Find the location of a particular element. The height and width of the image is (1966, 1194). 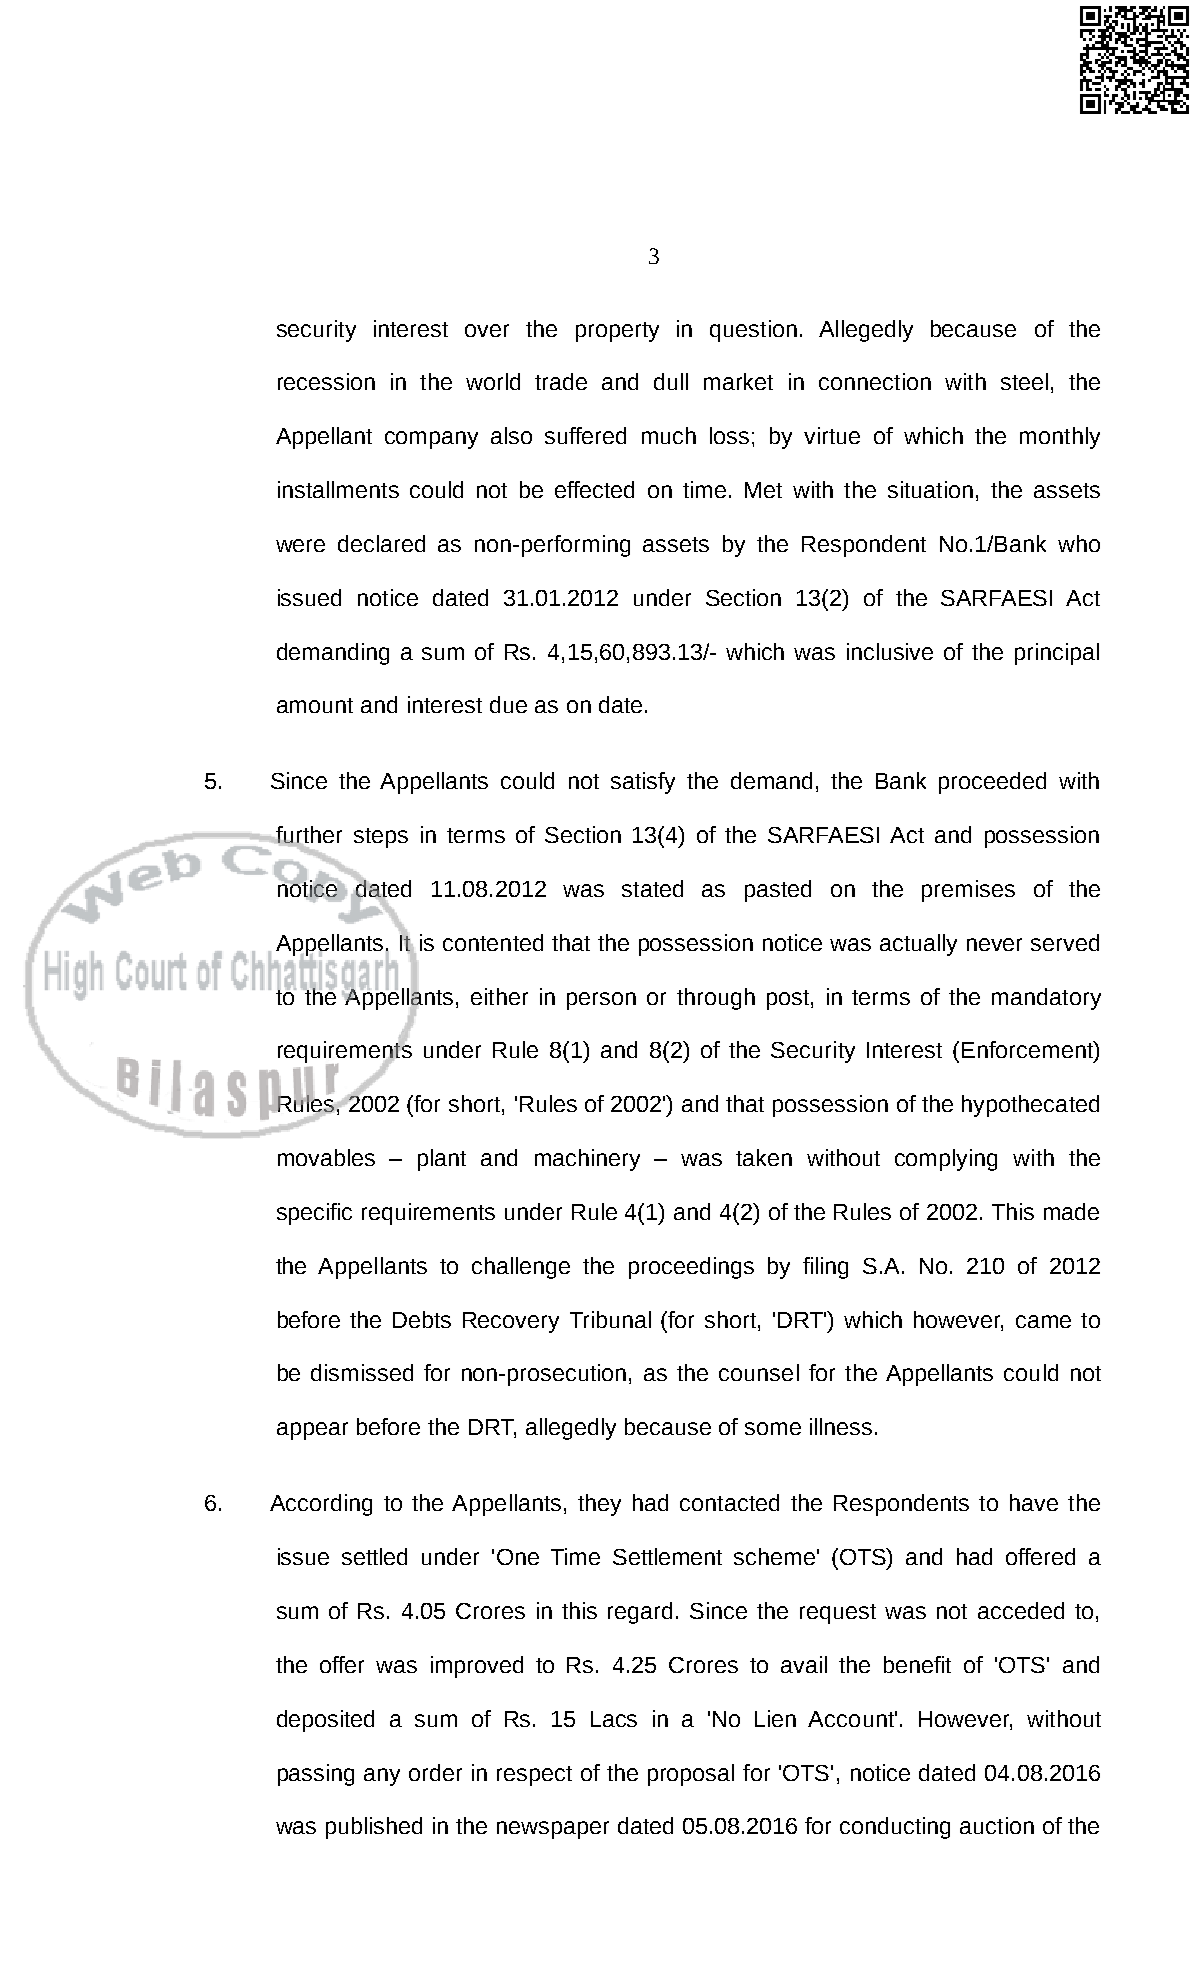

have is located at coordinates (1034, 1502).
